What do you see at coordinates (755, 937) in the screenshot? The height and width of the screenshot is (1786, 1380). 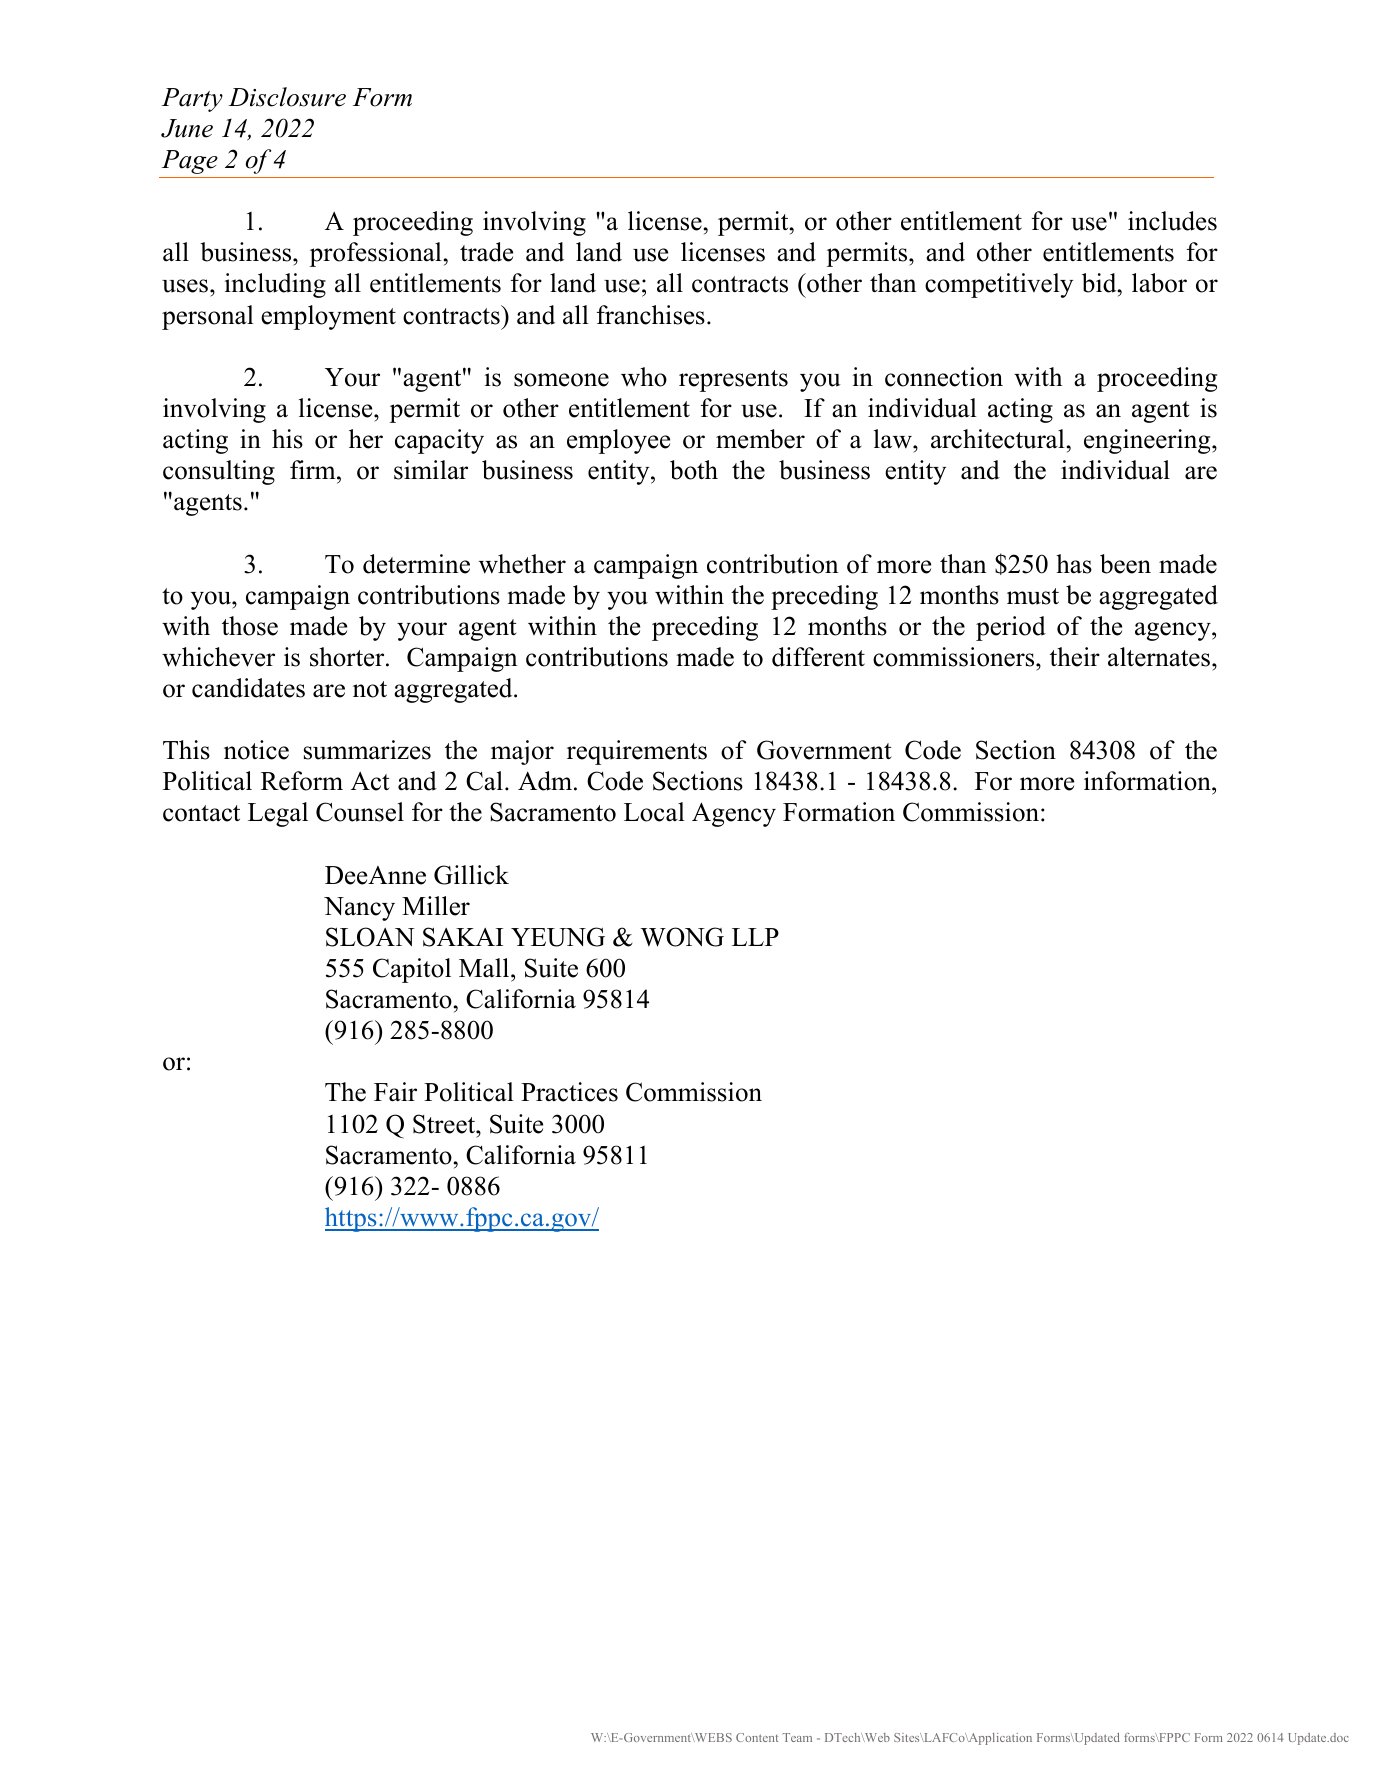 I see `LLP` at bounding box center [755, 937].
